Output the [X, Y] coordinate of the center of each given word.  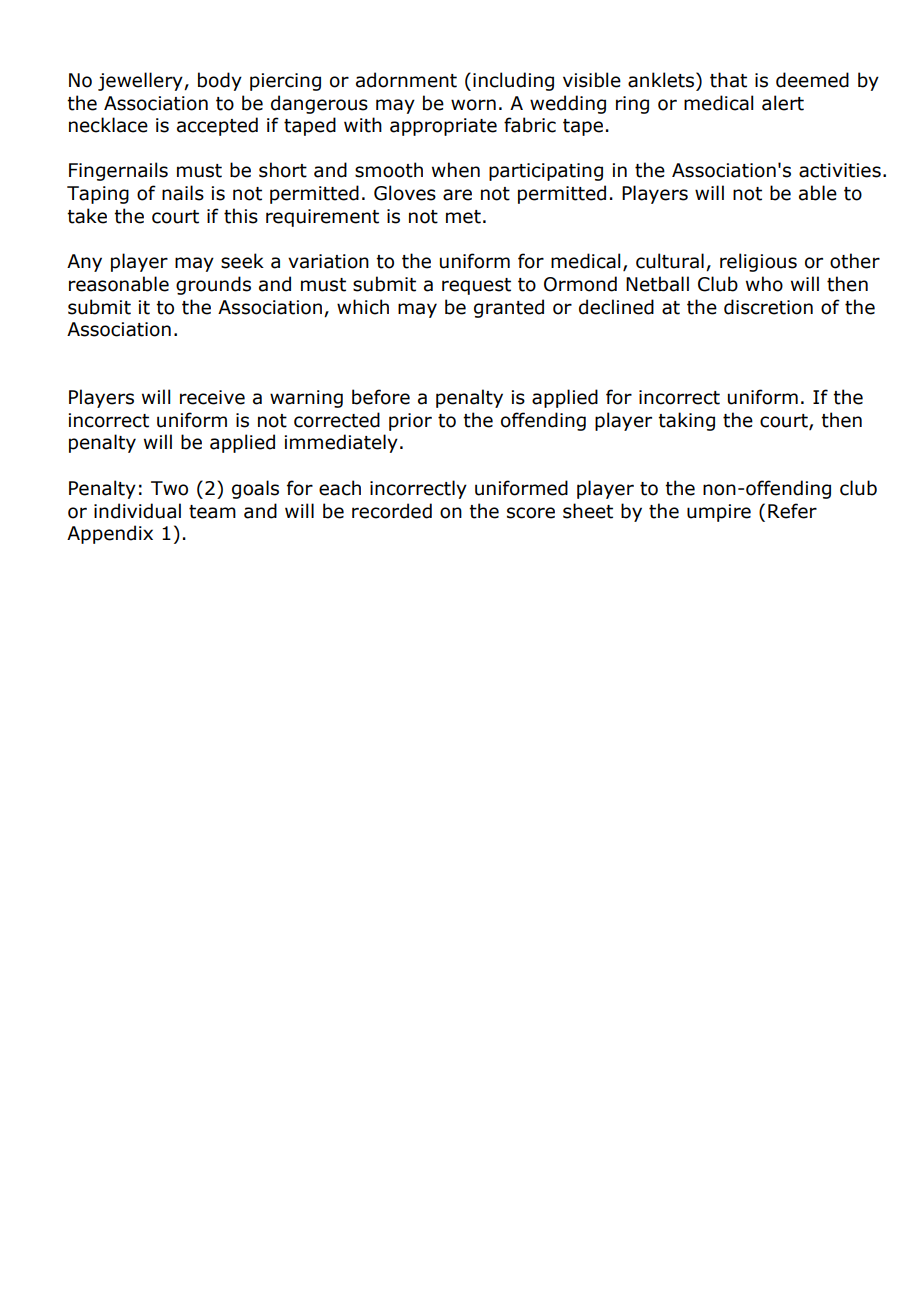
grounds [213, 285]
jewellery [141, 81]
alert [783, 103]
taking [686, 421]
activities [840, 170]
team [212, 512]
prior [410, 422]
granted [509, 308]
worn [473, 105]
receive [212, 397]
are [457, 195]
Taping [98, 195]
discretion [768, 307]
